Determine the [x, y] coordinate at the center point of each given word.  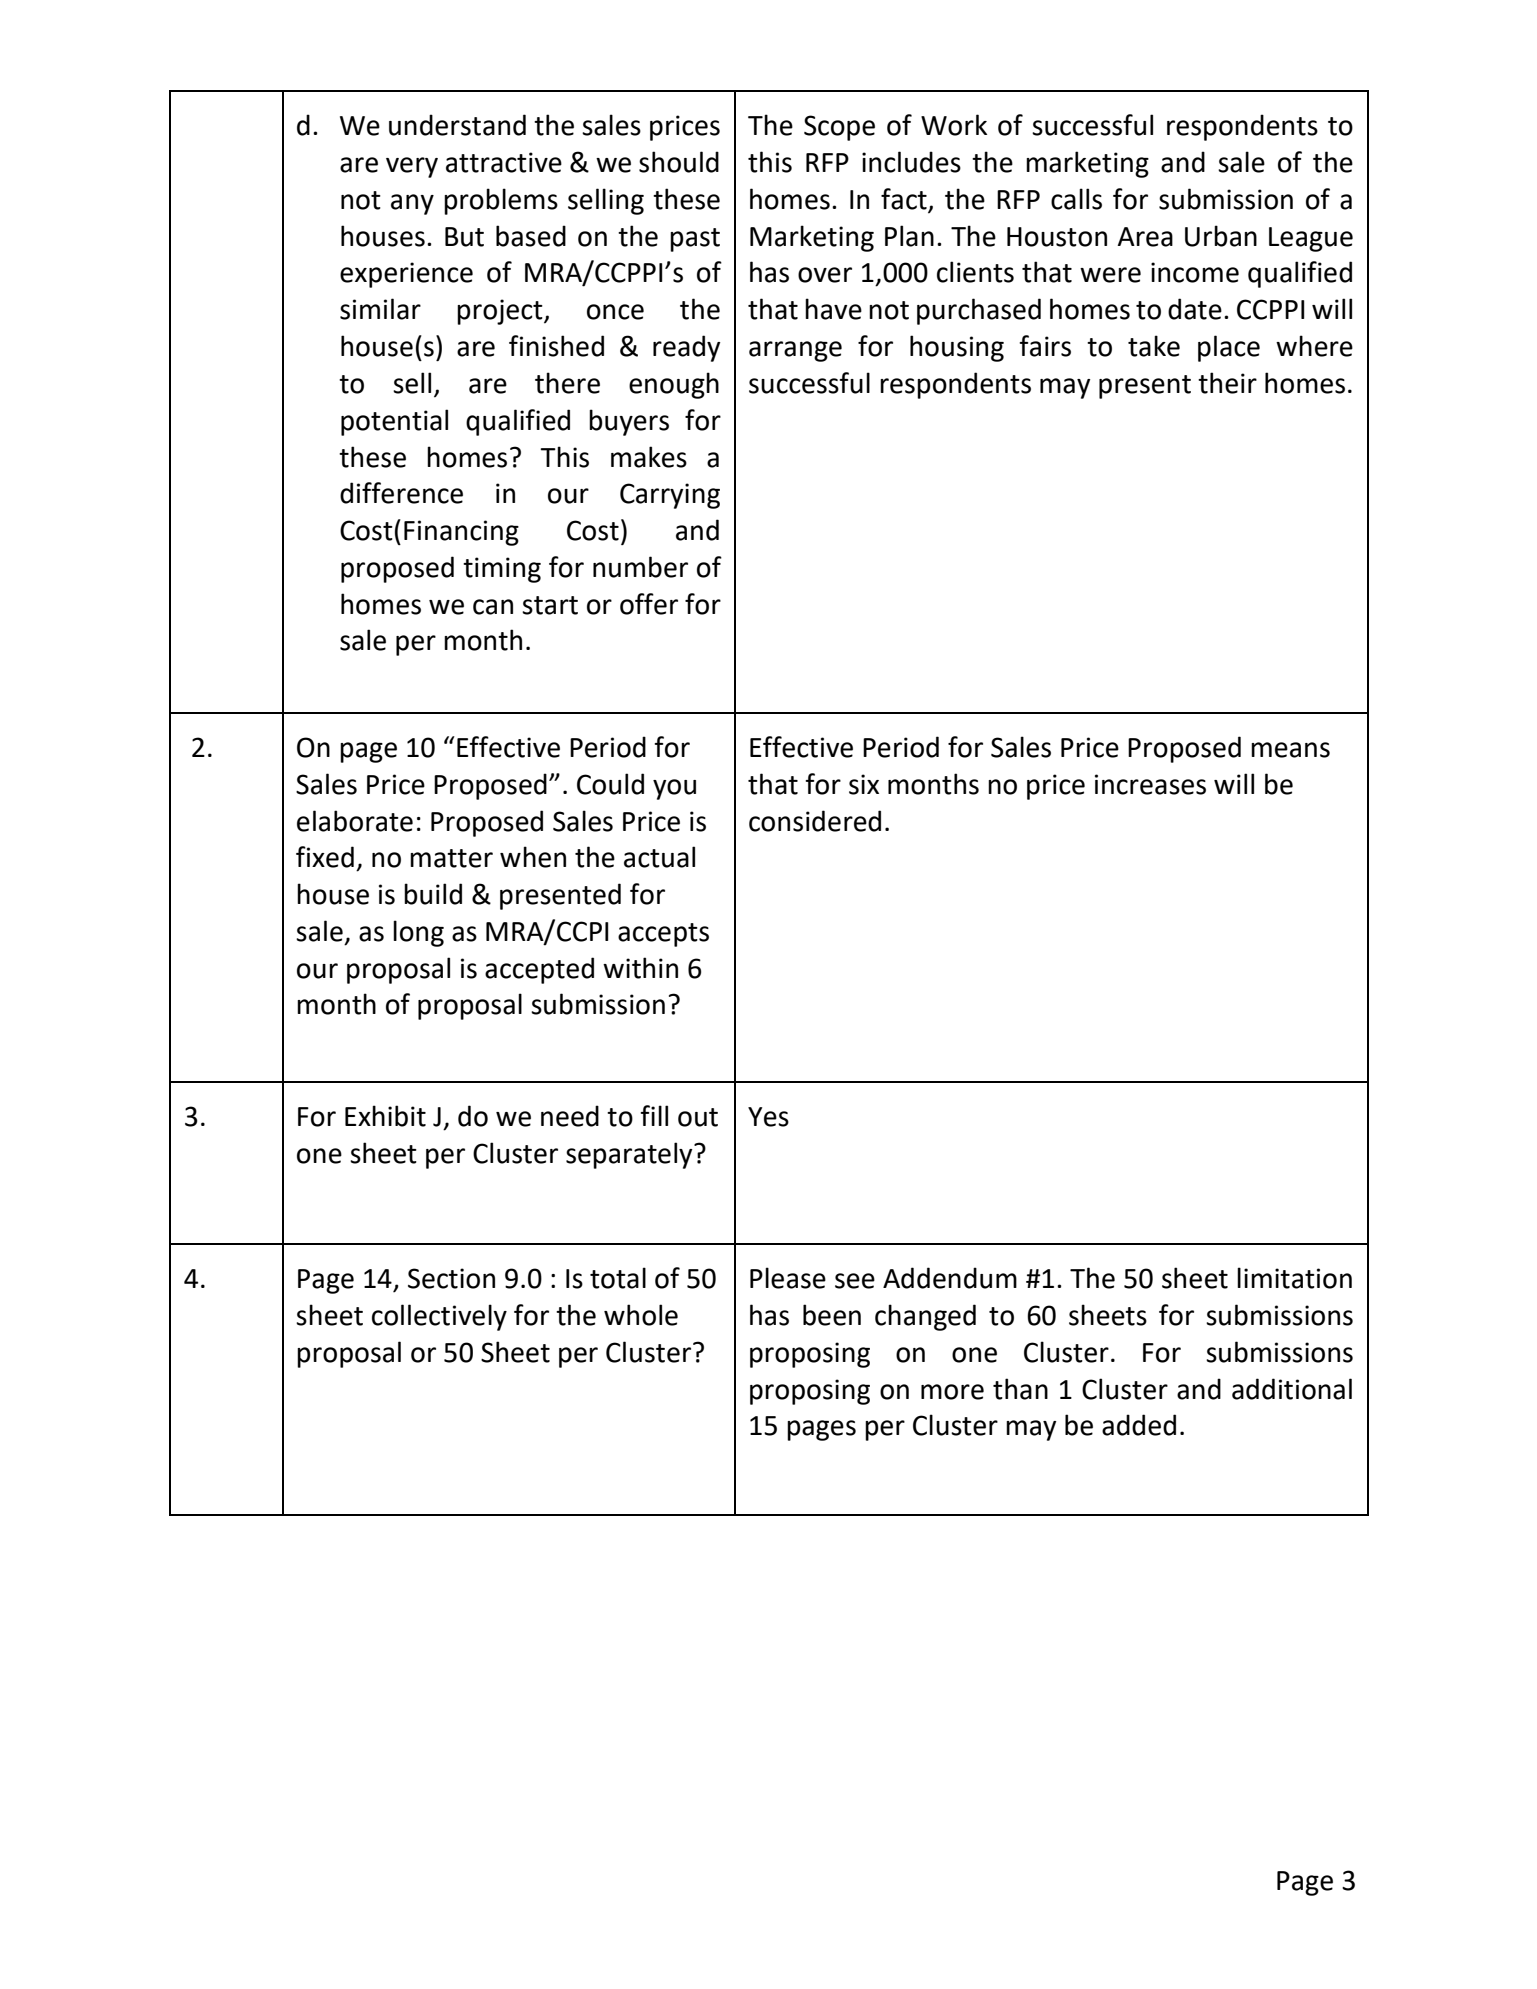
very [412, 167]
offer [649, 604]
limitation [1294, 1278]
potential [394, 422]
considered [815, 821]
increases [1150, 784]
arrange [795, 351]
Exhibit [385, 1116]
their [1227, 383]
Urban [1221, 236]
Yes [768, 1117]
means [1290, 750]
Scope [839, 128]
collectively [439, 1317]
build [433, 894]
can [493, 607]
